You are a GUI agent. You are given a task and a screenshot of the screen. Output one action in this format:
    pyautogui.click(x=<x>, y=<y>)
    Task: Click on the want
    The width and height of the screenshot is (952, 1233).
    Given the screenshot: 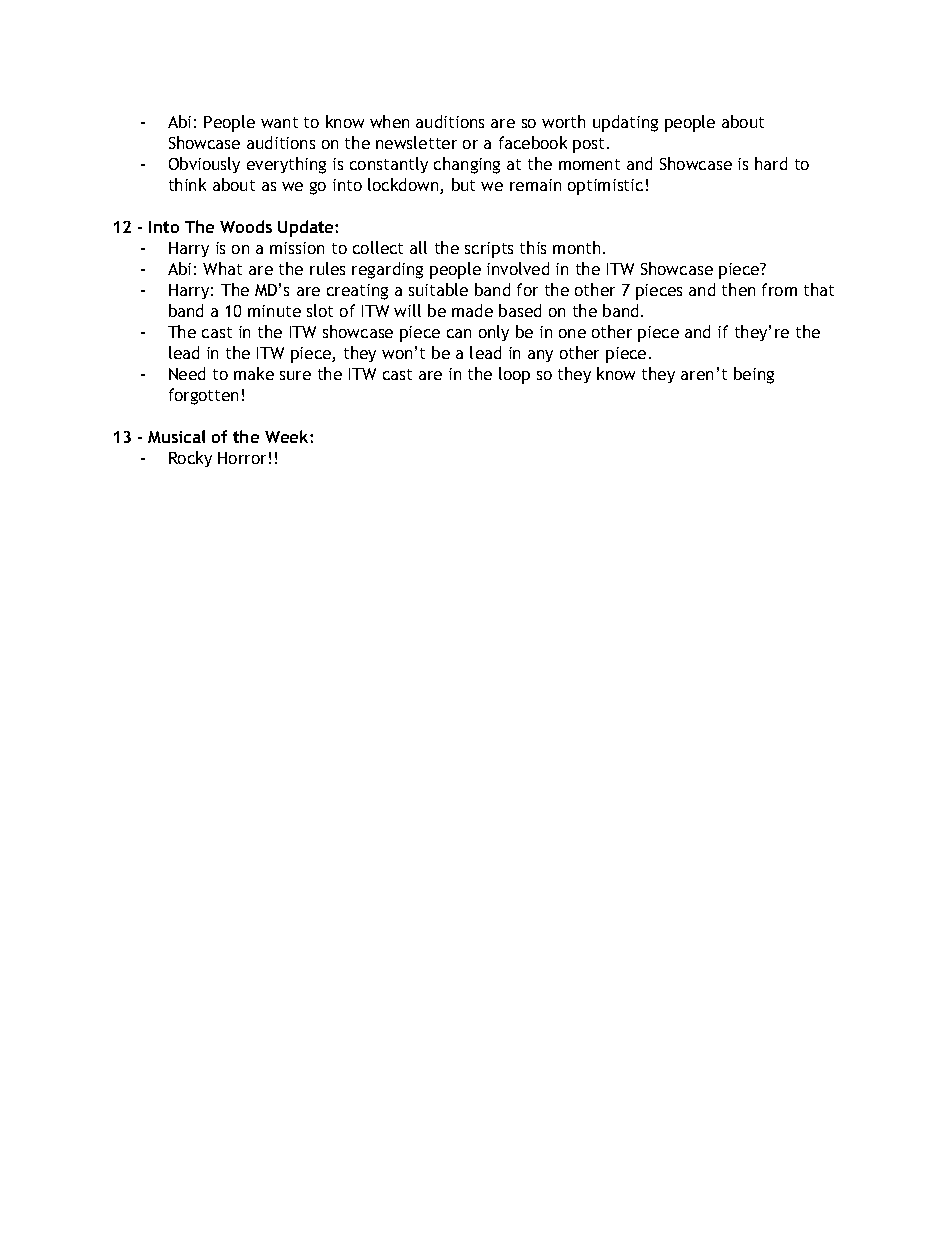 What is the action you would take?
    pyautogui.click(x=279, y=122)
